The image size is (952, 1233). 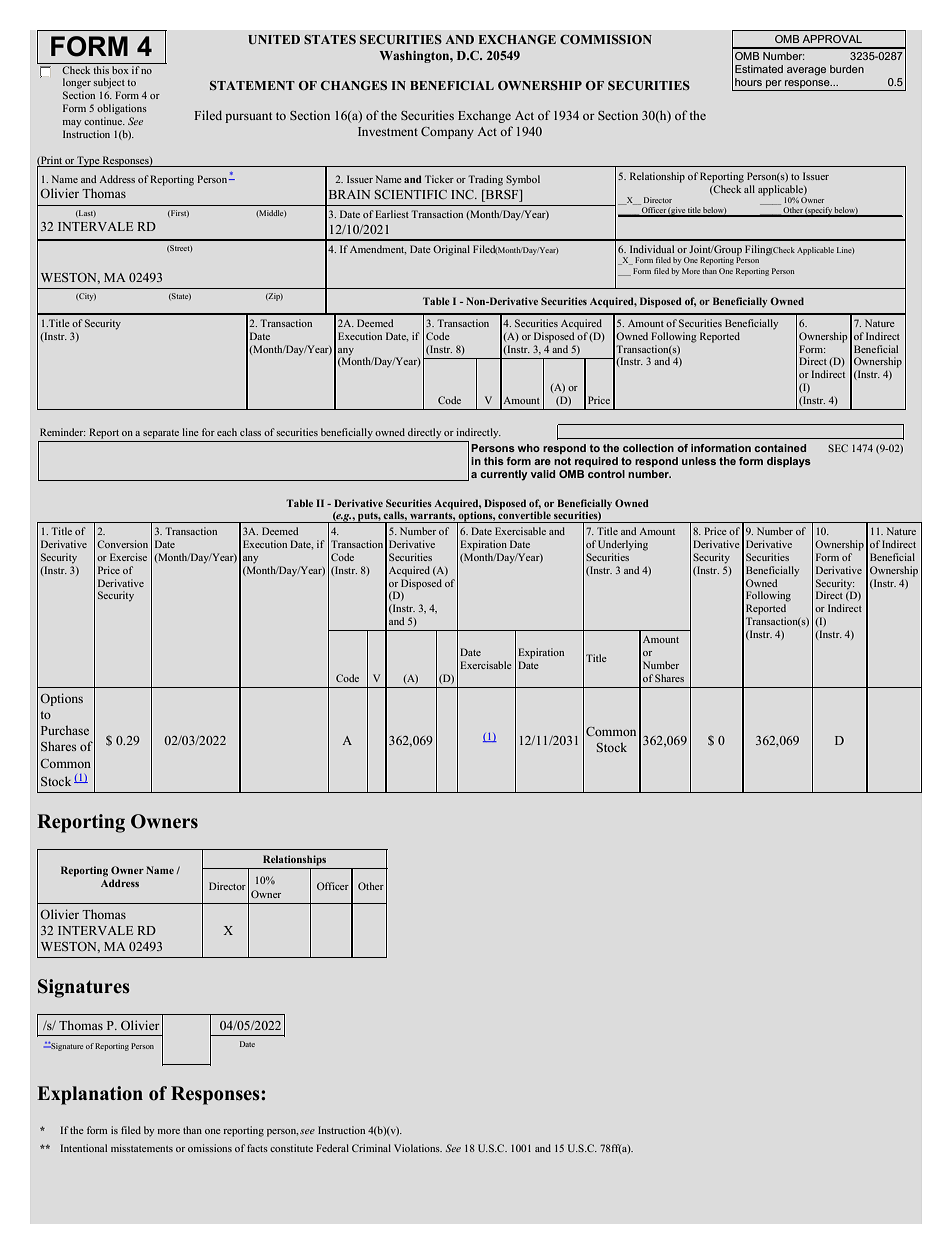 What do you see at coordinates (447, 133) in the screenshot?
I see `Company` at bounding box center [447, 133].
